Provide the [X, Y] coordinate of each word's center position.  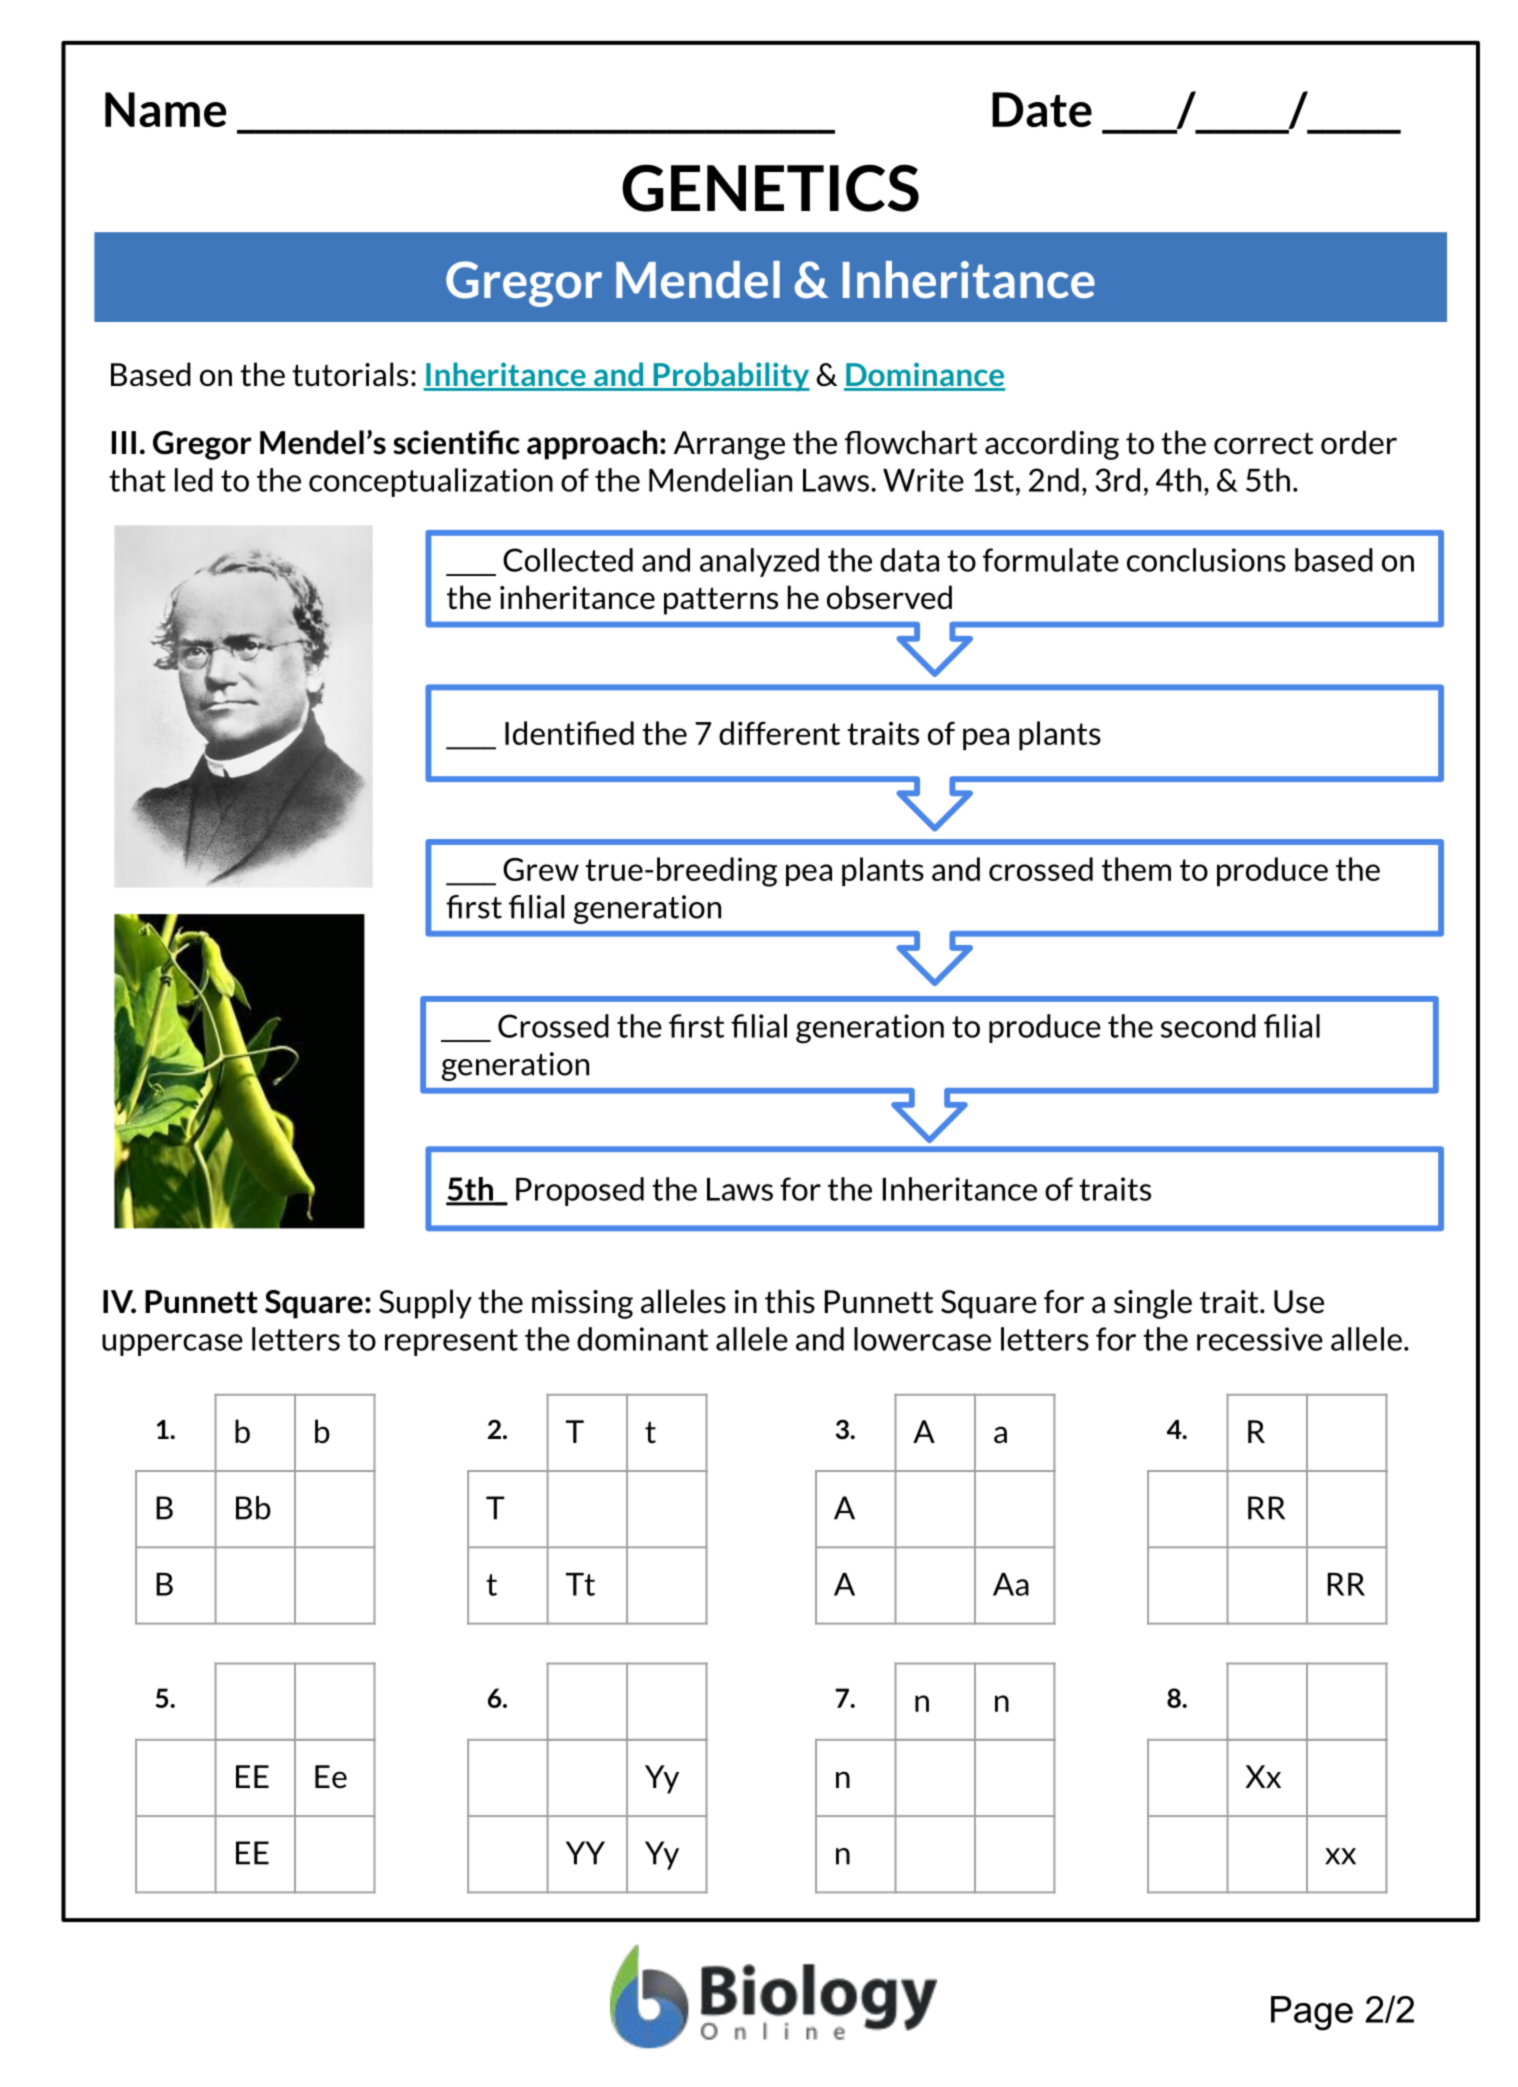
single [1153, 1304]
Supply [425, 1304]
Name [166, 109]
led [194, 480]
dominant [642, 1339]
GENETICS [770, 188]
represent [451, 1342]
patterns [721, 601]
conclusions [1206, 560]
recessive [1260, 1339]
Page [1312, 2013]
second [1208, 1026]
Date [1042, 109]
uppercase [172, 1345]
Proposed [580, 1191]
